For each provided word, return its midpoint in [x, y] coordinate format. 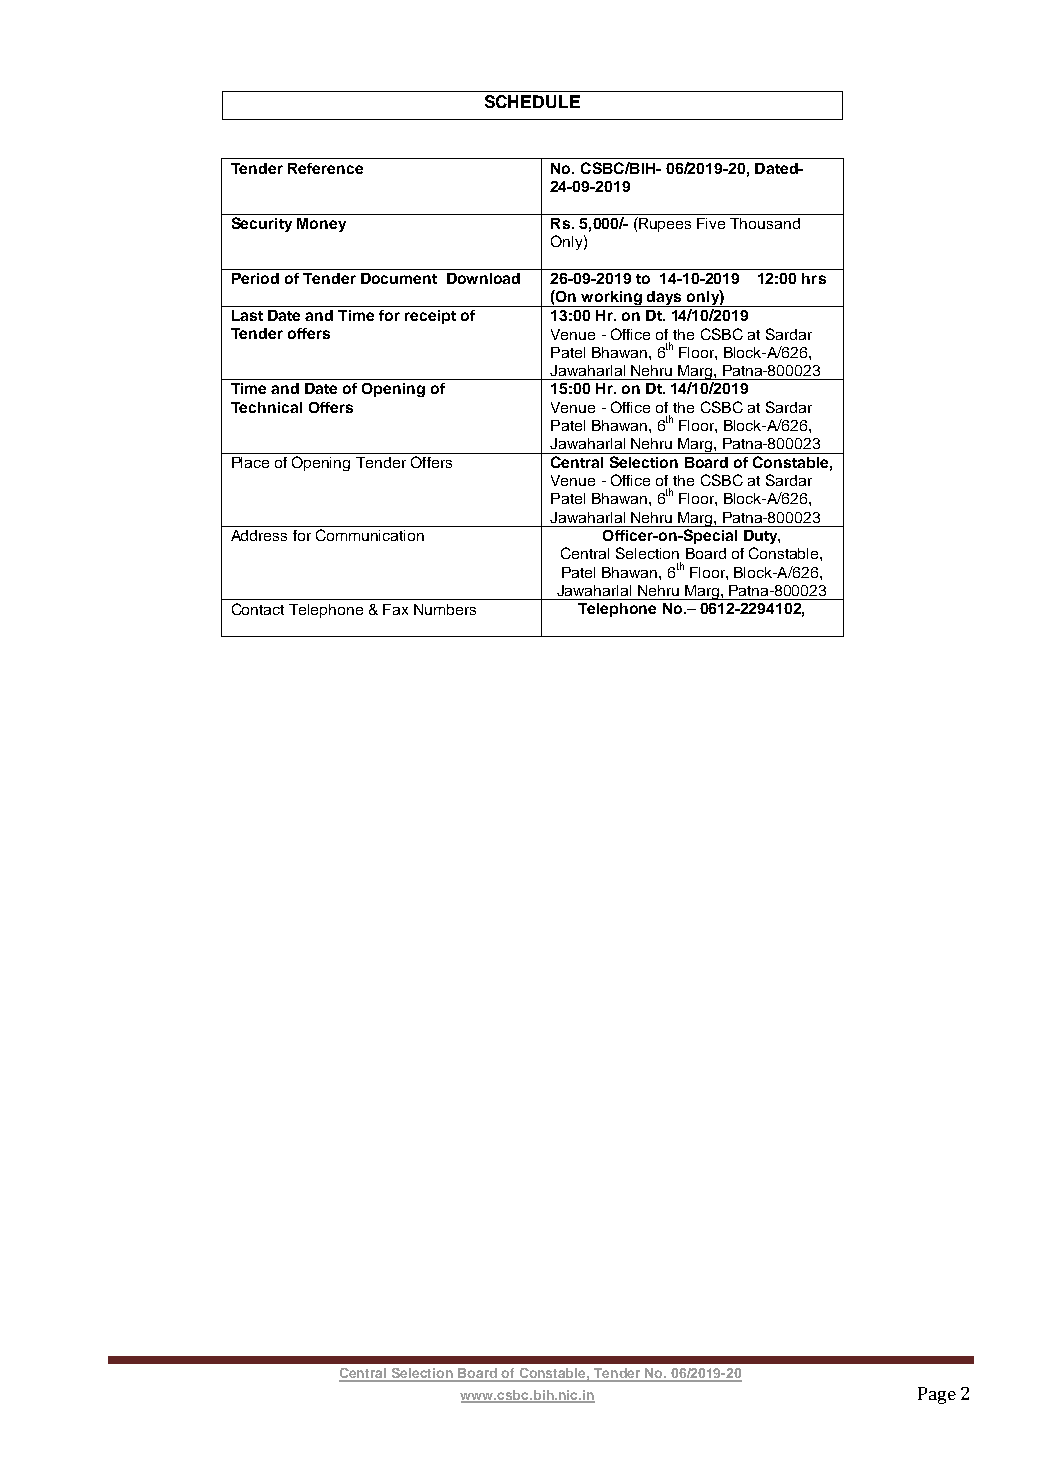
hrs [814, 278]
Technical [266, 407]
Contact [258, 609]
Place [250, 462]
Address [259, 535]
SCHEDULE [532, 101]
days [664, 299]
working [611, 299]
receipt [430, 317]
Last [247, 315]
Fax [395, 609]
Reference [325, 168]
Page [937, 1395]
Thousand [765, 223]
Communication [370, 535]
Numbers [445, 609]
